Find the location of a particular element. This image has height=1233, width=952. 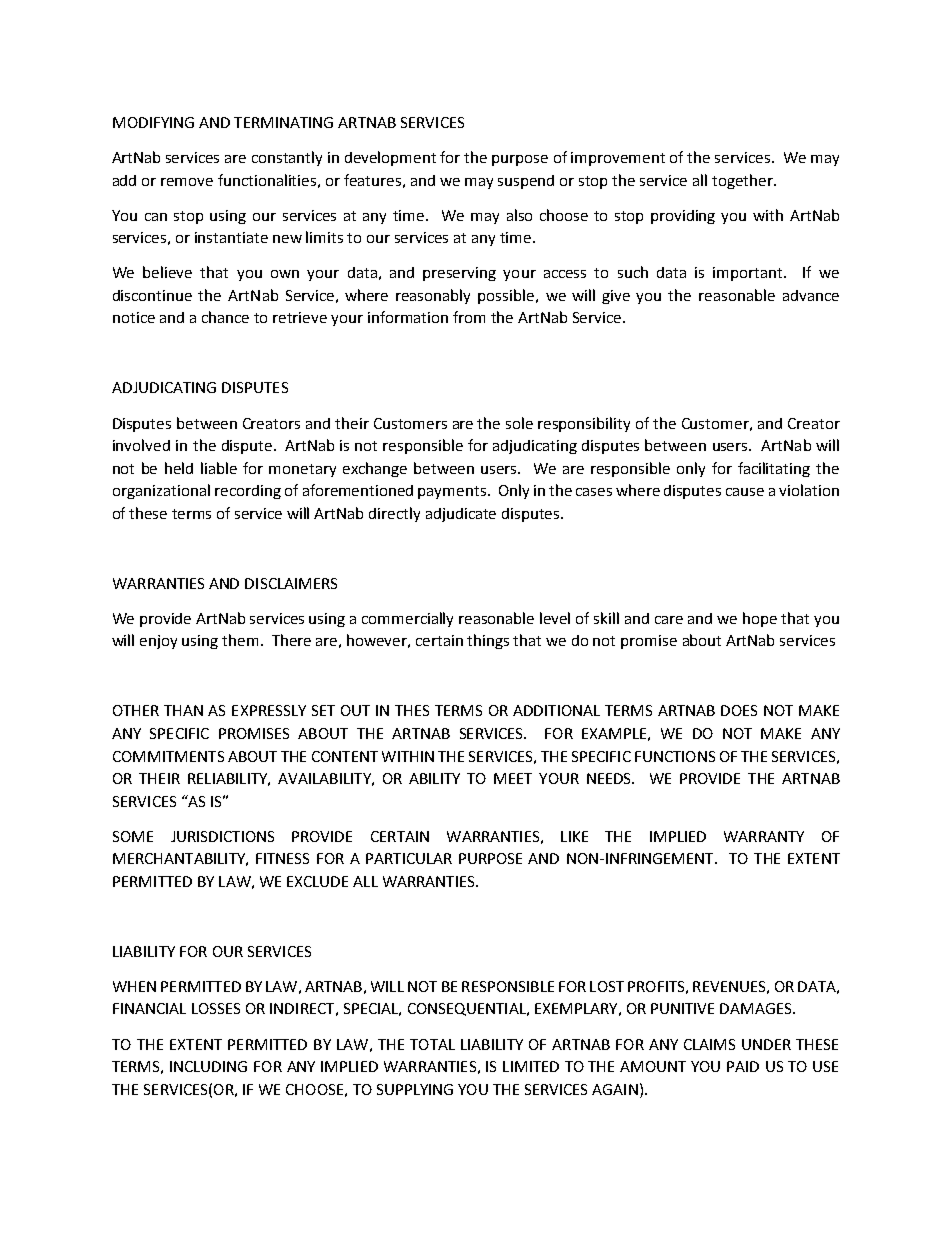

INCLUDING is located at coordinates (208, 1066).
